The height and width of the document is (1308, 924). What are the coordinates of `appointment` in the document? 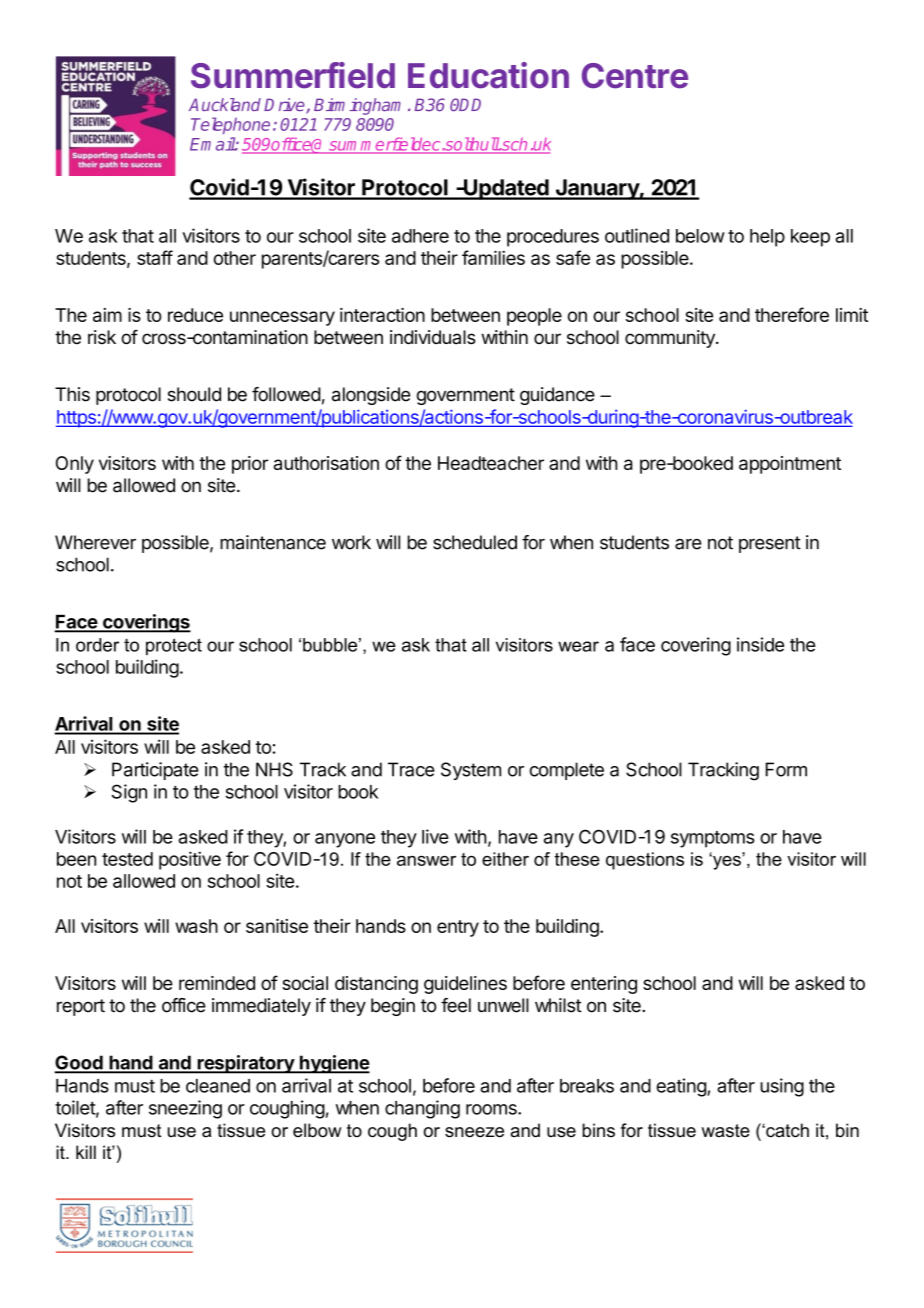 It's located at (790, 465).
